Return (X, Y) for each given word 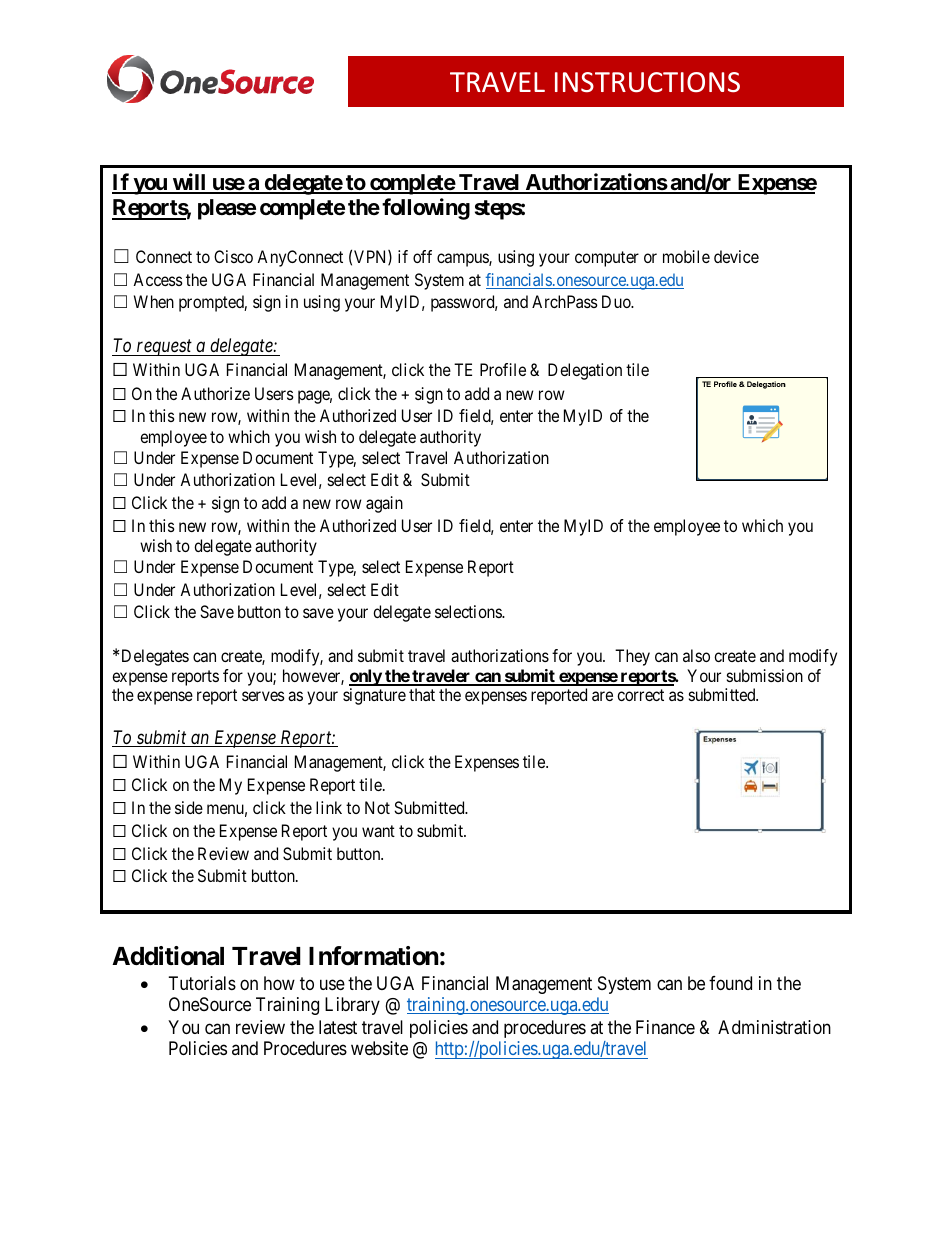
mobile (686, 256)
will (189, 183)
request (164, 348)
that (422, 694)
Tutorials (202, 983)
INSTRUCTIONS (647, 82)
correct (640, 695)
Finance (665, 1027)
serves (263, 696)
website (379, 1048)
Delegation (585, 371)
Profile (503, 369)
